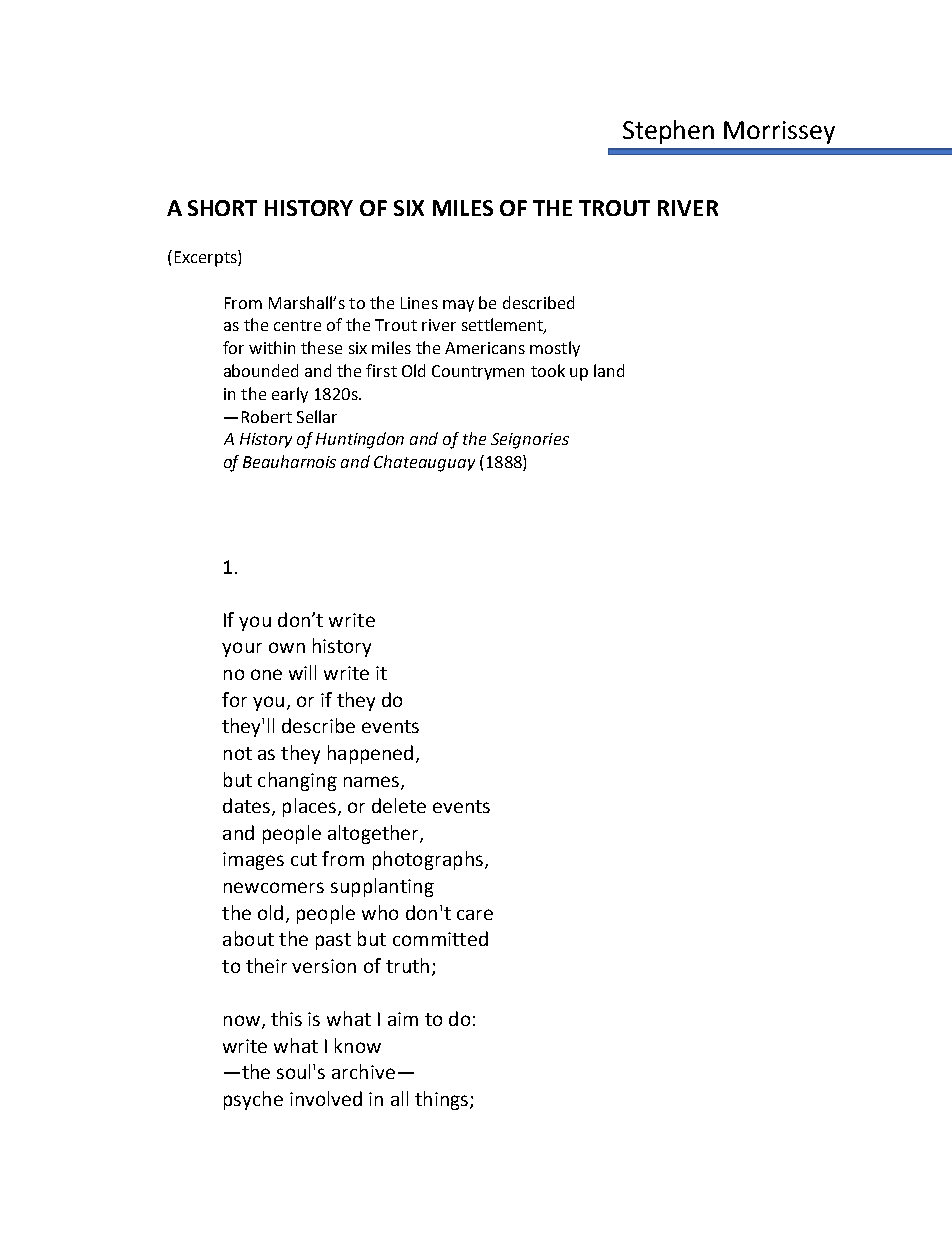 This screenshot has height=1233, width=952. Describe the element at coordinates (297, 781) in the screenshot. I see `changing` at that location.
